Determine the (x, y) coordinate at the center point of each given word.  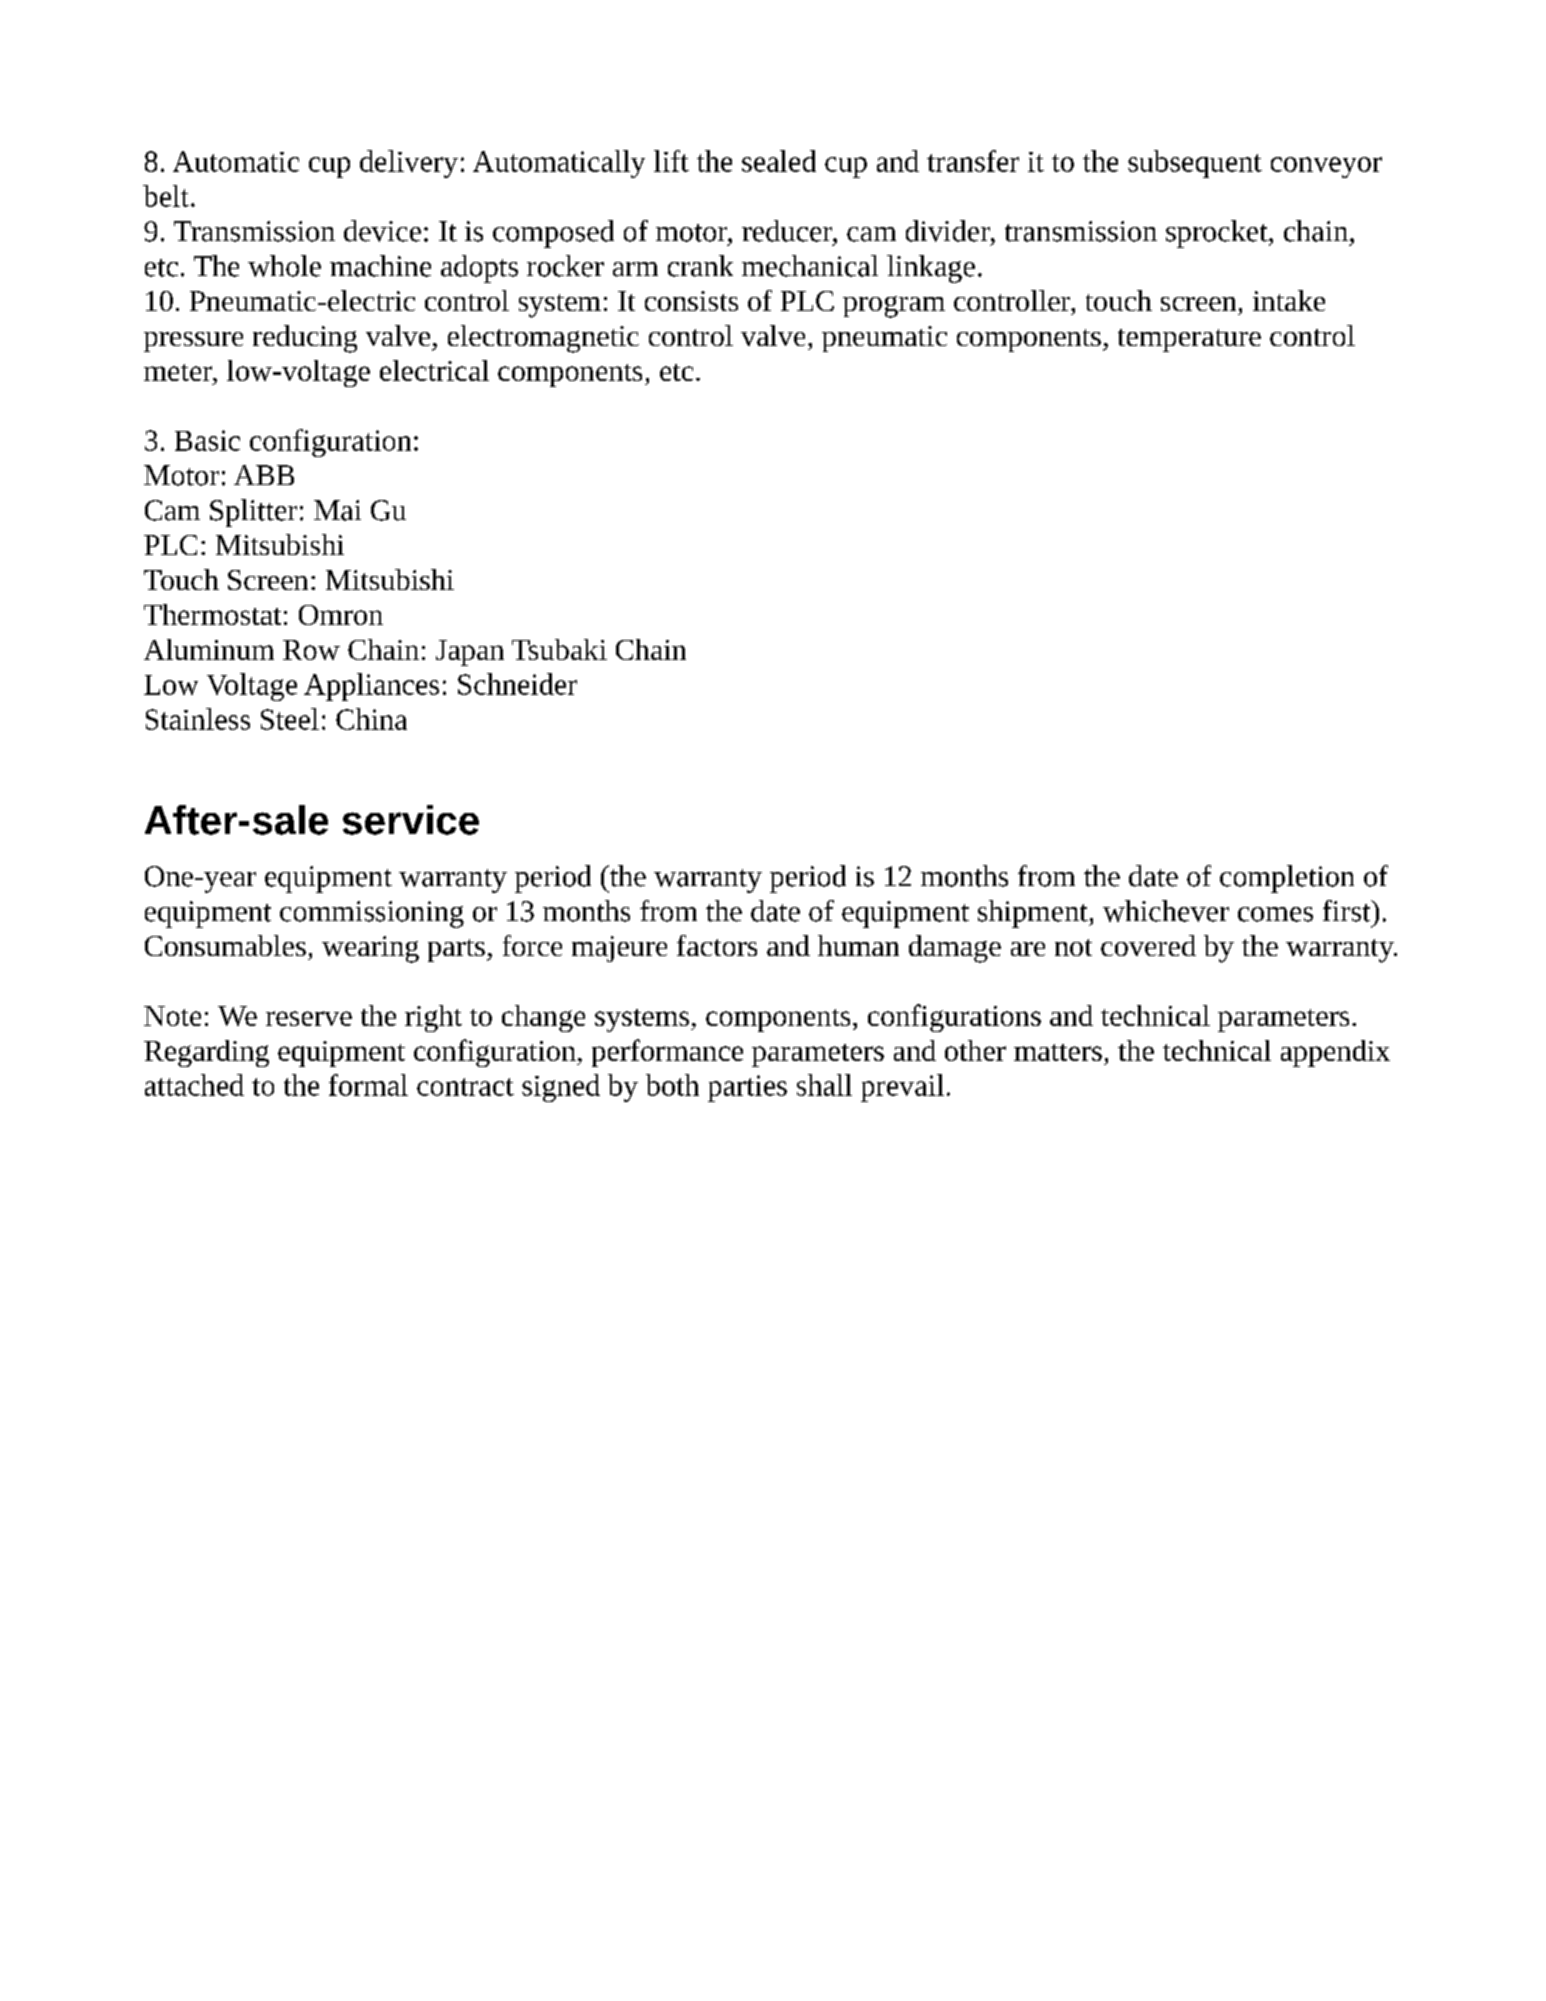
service (411, 820)
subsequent (1195, 164)
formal (368, 1085)
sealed (779, 161)
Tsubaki (559, 649)
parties (747, 1088)
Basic (207, 440)
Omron (341, 615)
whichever (1166, 911)
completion (1287, 879)
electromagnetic (543, 339)
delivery (409, 164)
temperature (1189, 340)
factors (717, 945)
